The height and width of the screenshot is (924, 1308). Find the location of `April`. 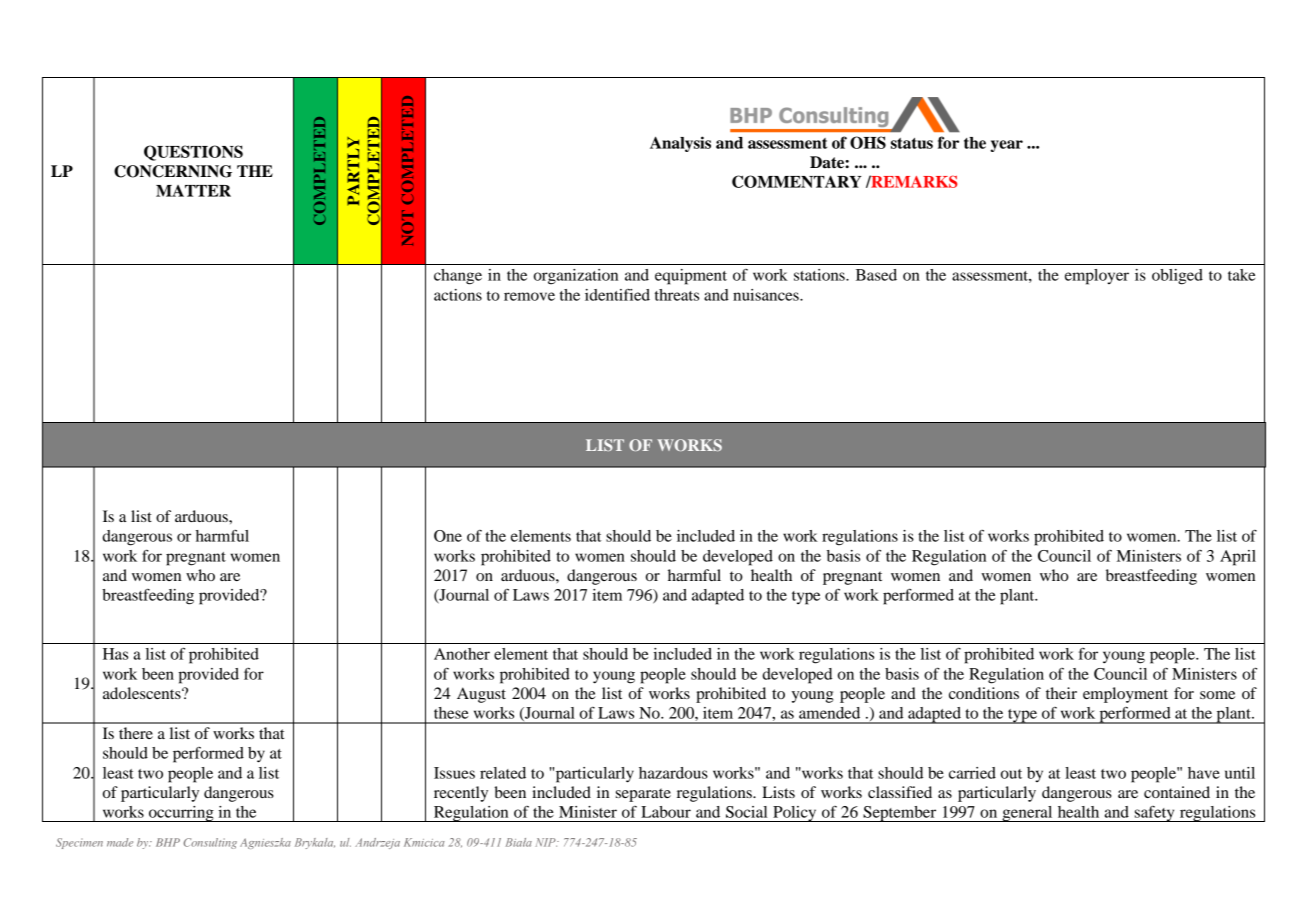

April is located at coordinates (1238, 558).
